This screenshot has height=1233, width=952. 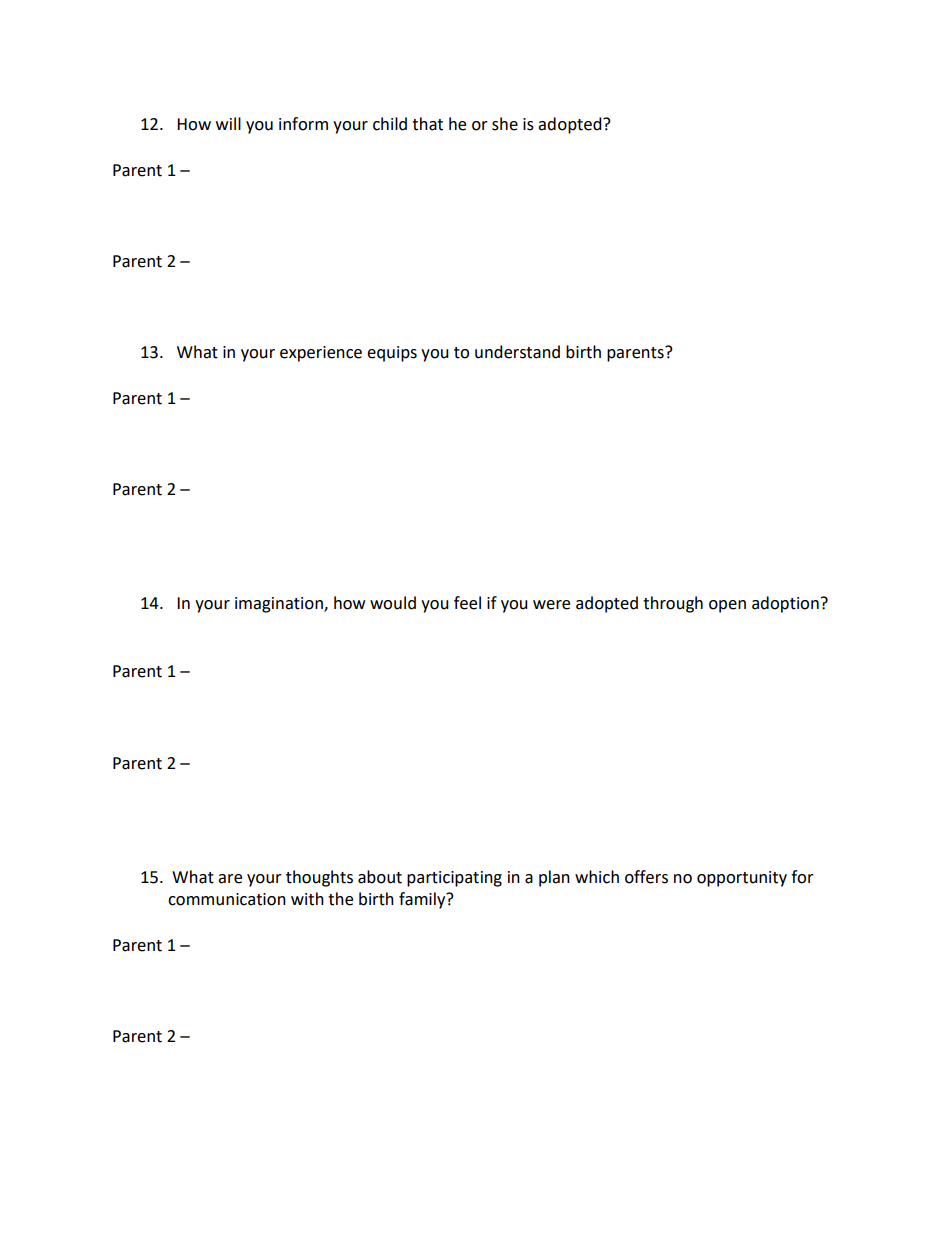 What do you see at coordinates (280, 605) in the screenshot?
I see `imagination` at bounding box center [280, 605].
